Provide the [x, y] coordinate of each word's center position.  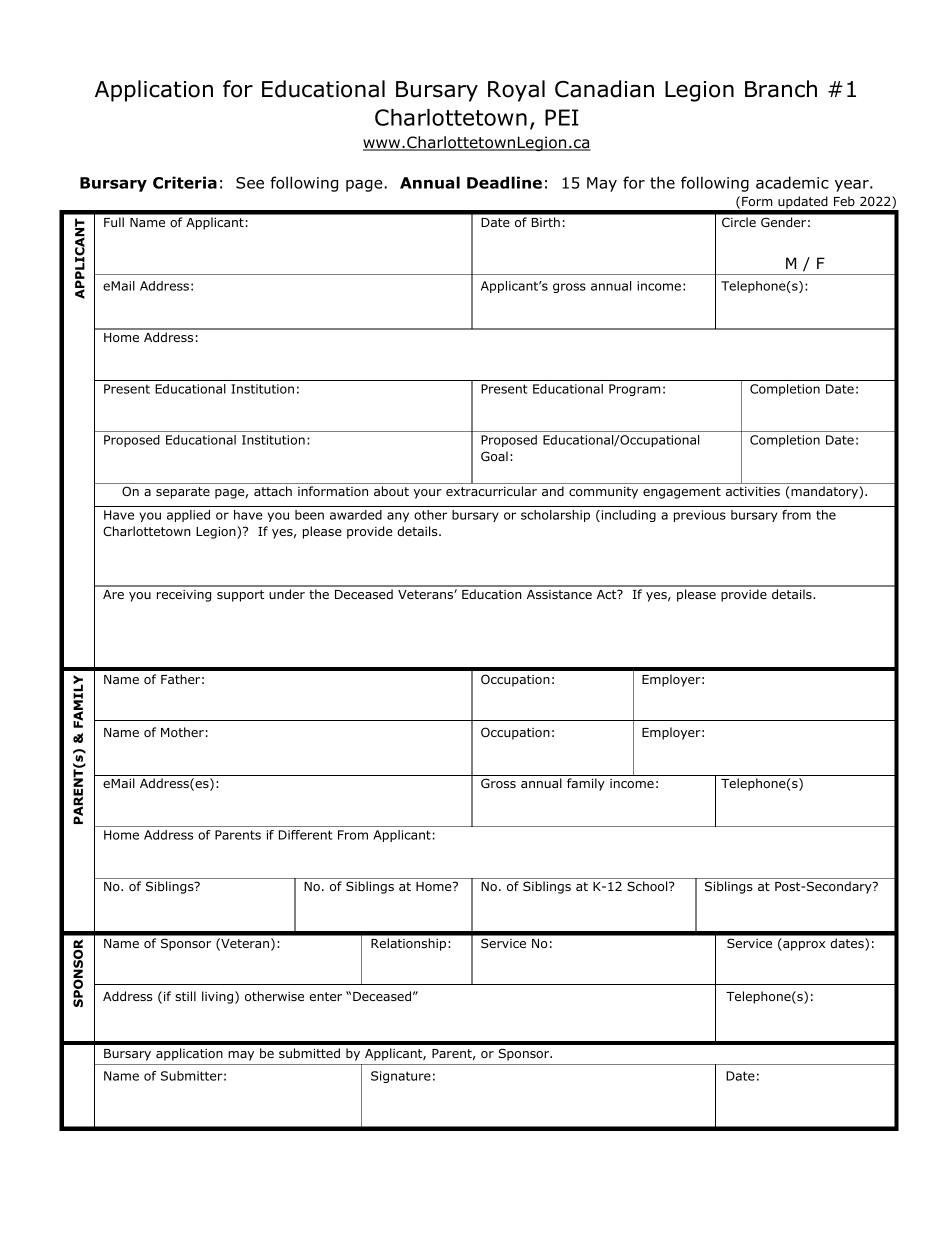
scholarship [555, 516]
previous [700, 516]
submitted [309, 1053]
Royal [516, 91]
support [240, 596]
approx [803, 946]
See [250, 183]
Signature [401, 1077]
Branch [781, 89]
